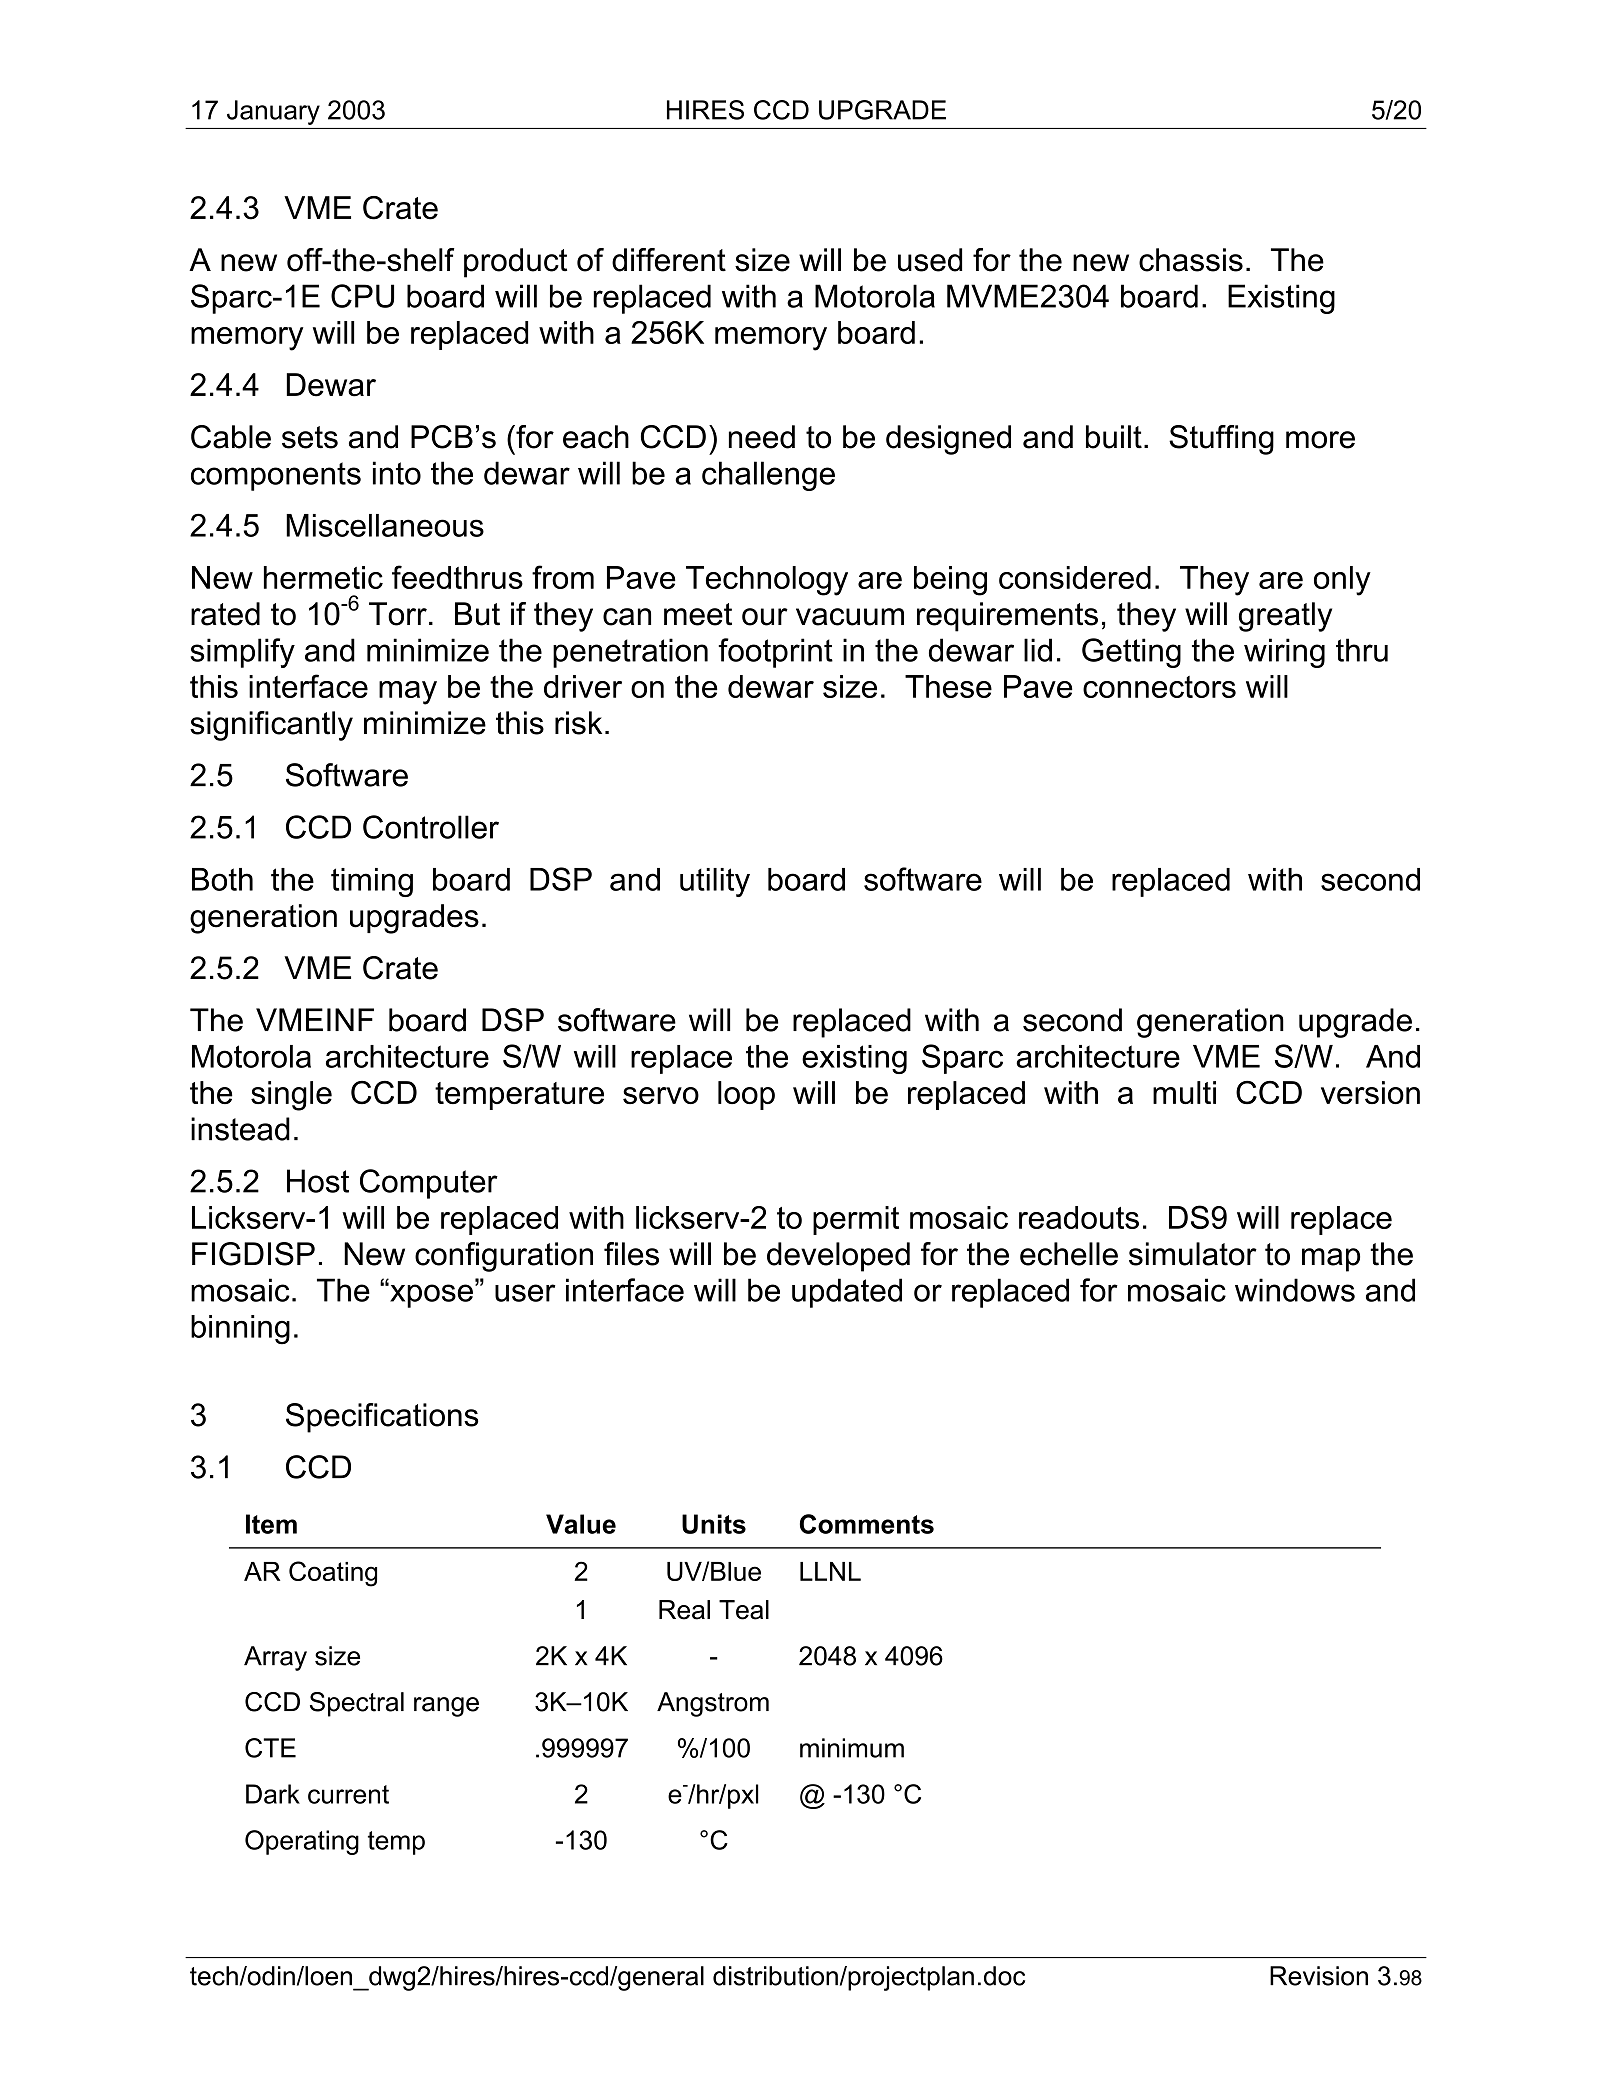  Describe the element at coordinates (1295, 1290) in the page. I see `windows` at that location.
